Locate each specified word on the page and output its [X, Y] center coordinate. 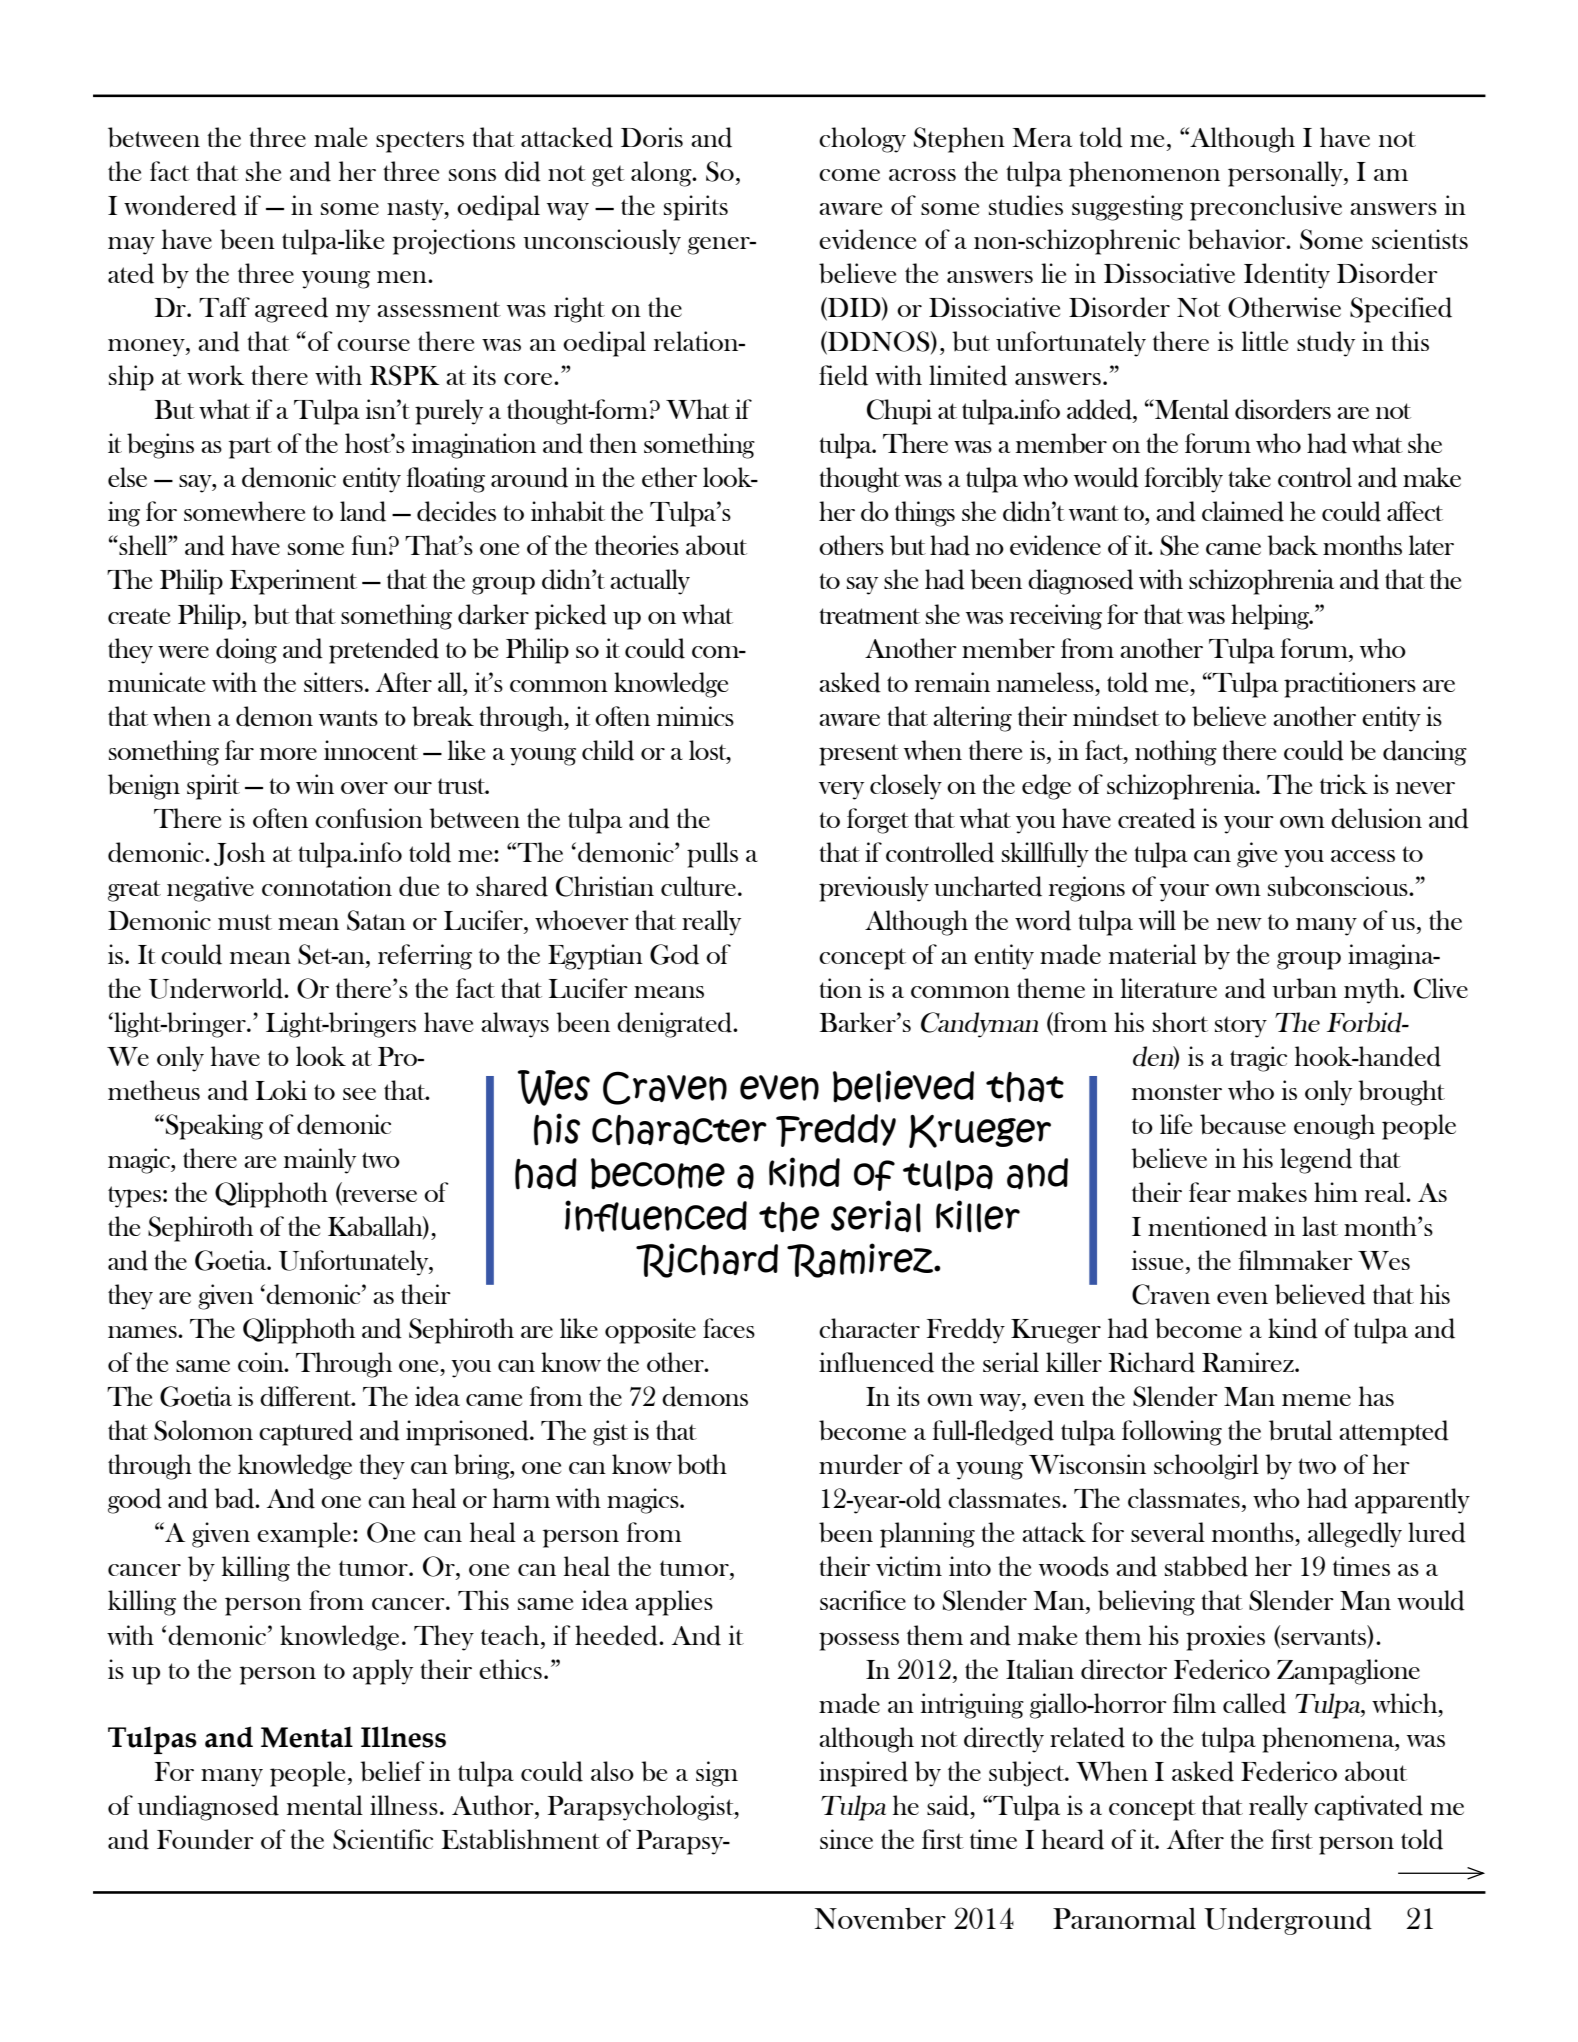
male [340, 137]
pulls [712, 855]
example [304, 1535]
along [662, 174]
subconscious [1339, 886]
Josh [239, 854]
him [1336, 1192]
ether [669, 477]
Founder [205, 1839]
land [363, 511]
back [1292, 545]
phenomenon [1144, 174]
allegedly [1355, 1535]
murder [861, 1464]
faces [729, 1328]
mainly [320, 1161]
